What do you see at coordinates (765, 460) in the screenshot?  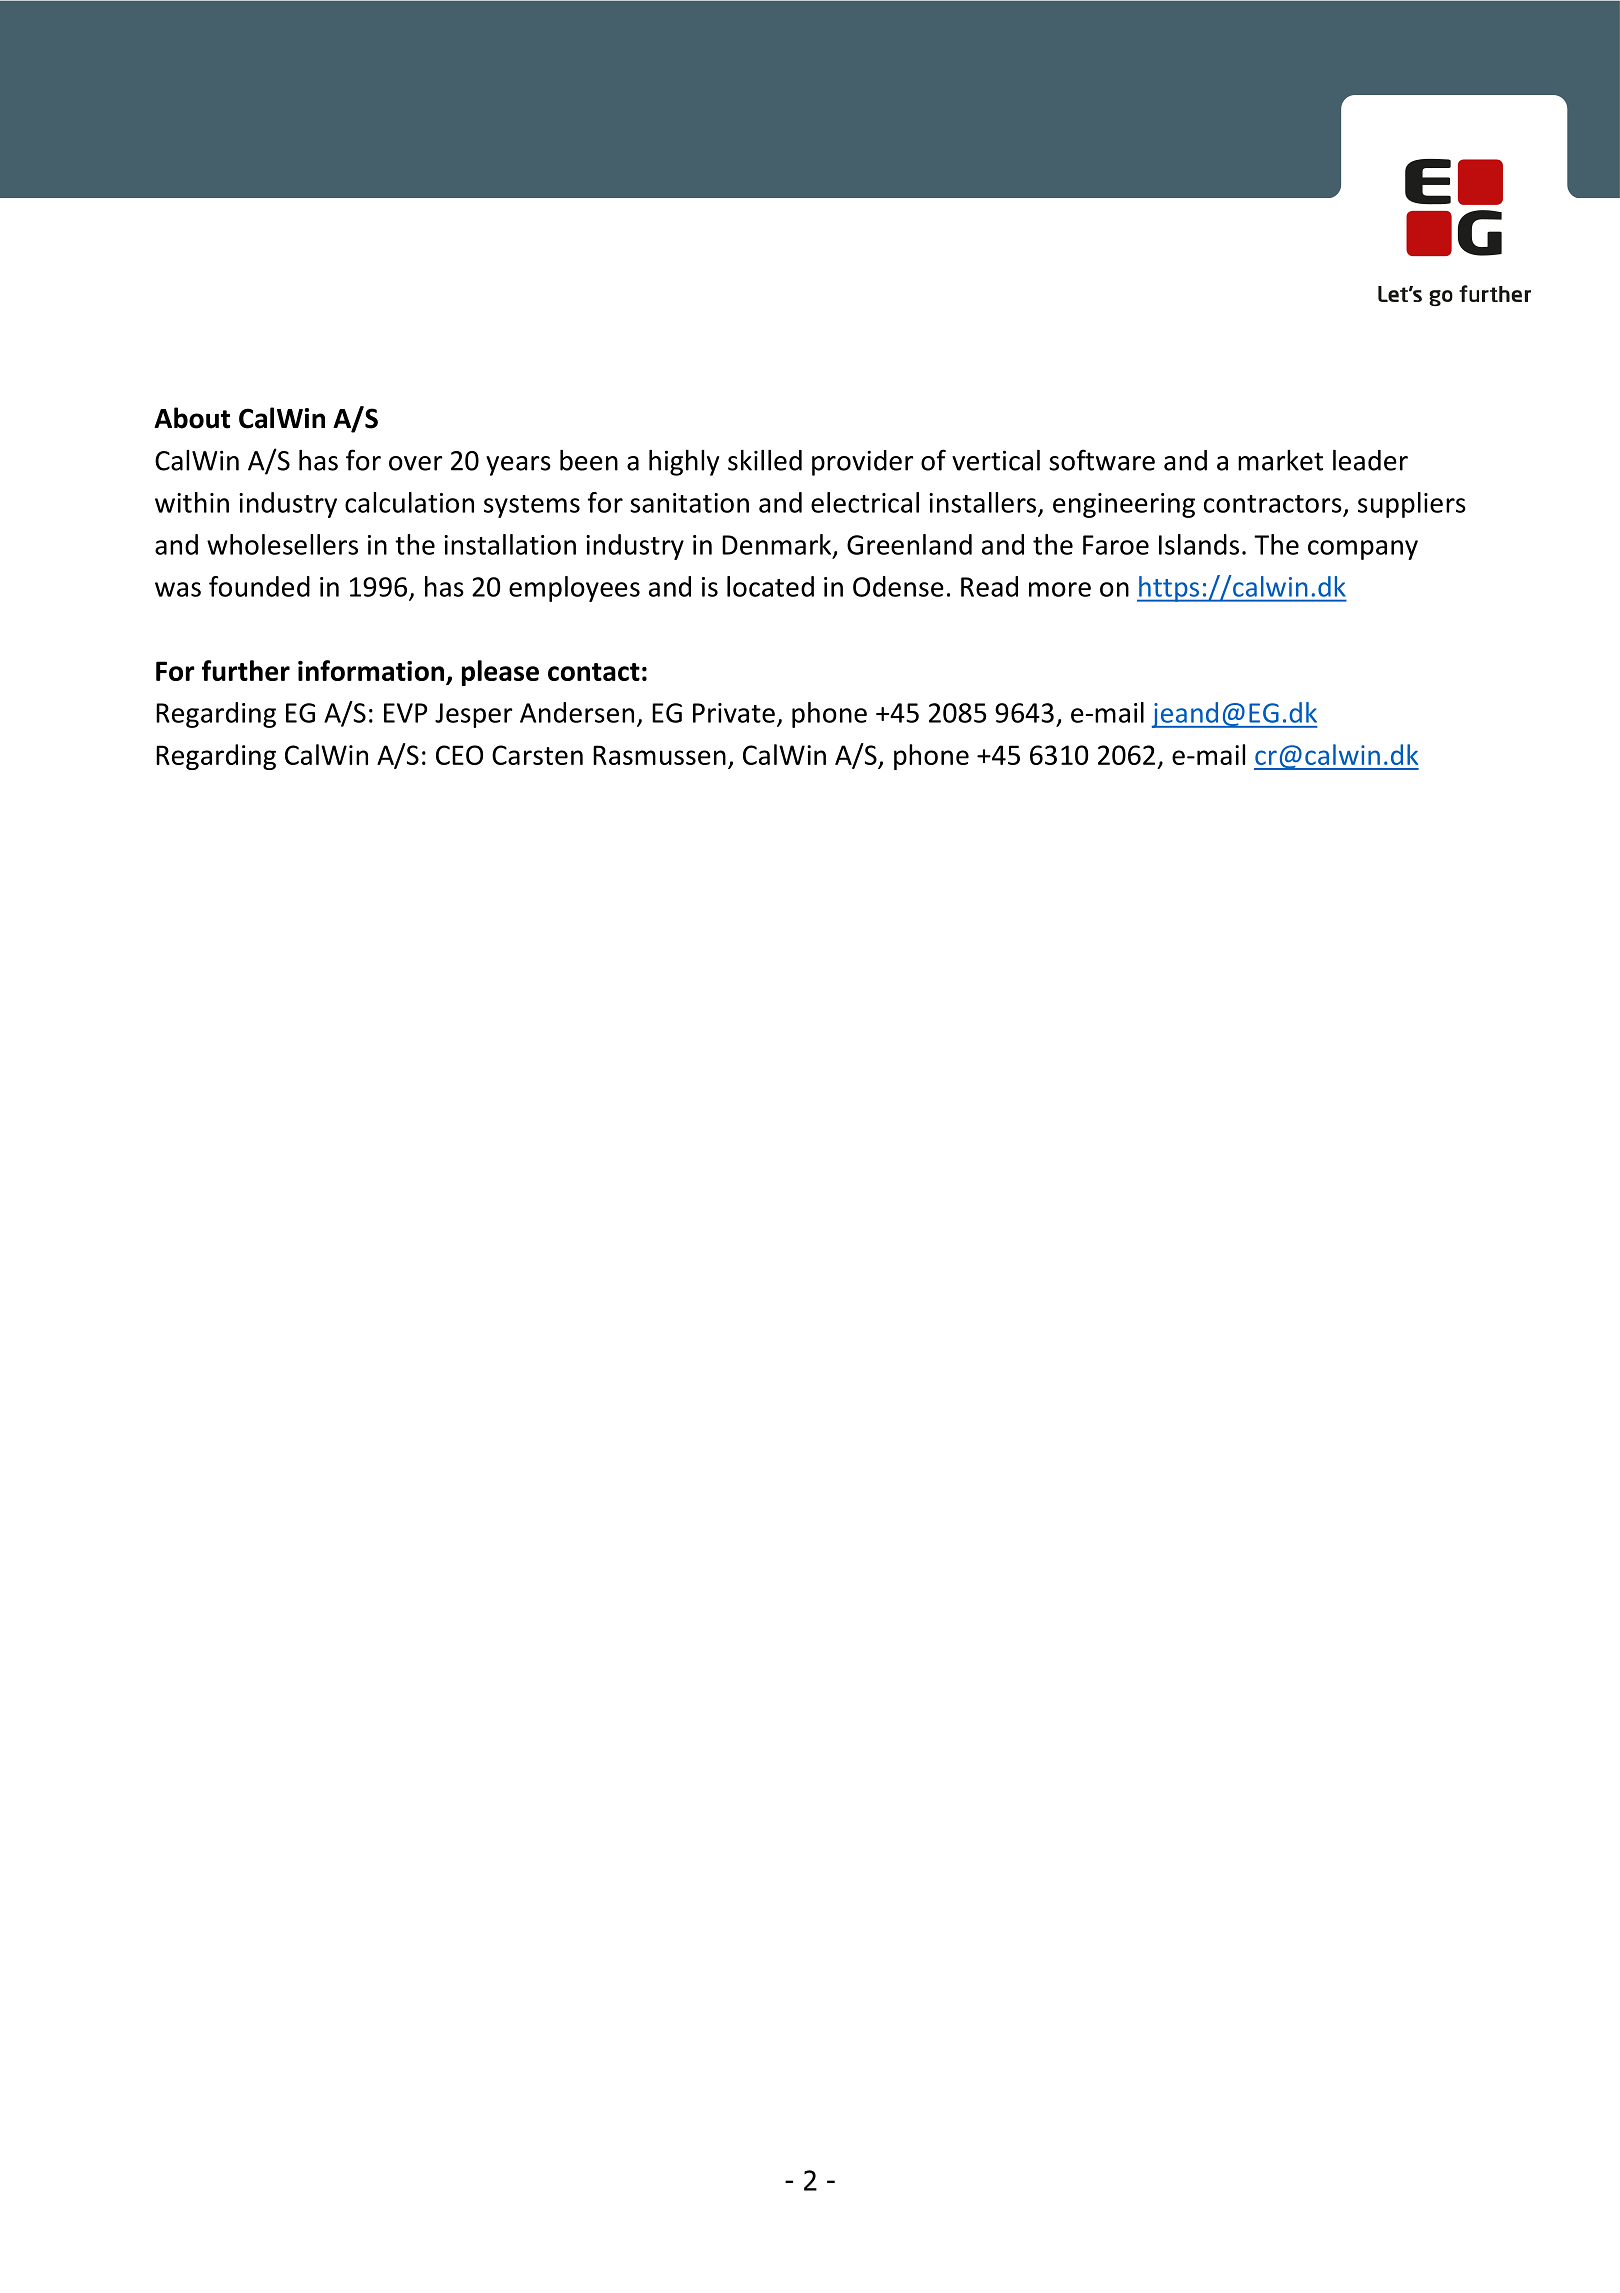 I see `skilled` at bounding box center [765, 460].
